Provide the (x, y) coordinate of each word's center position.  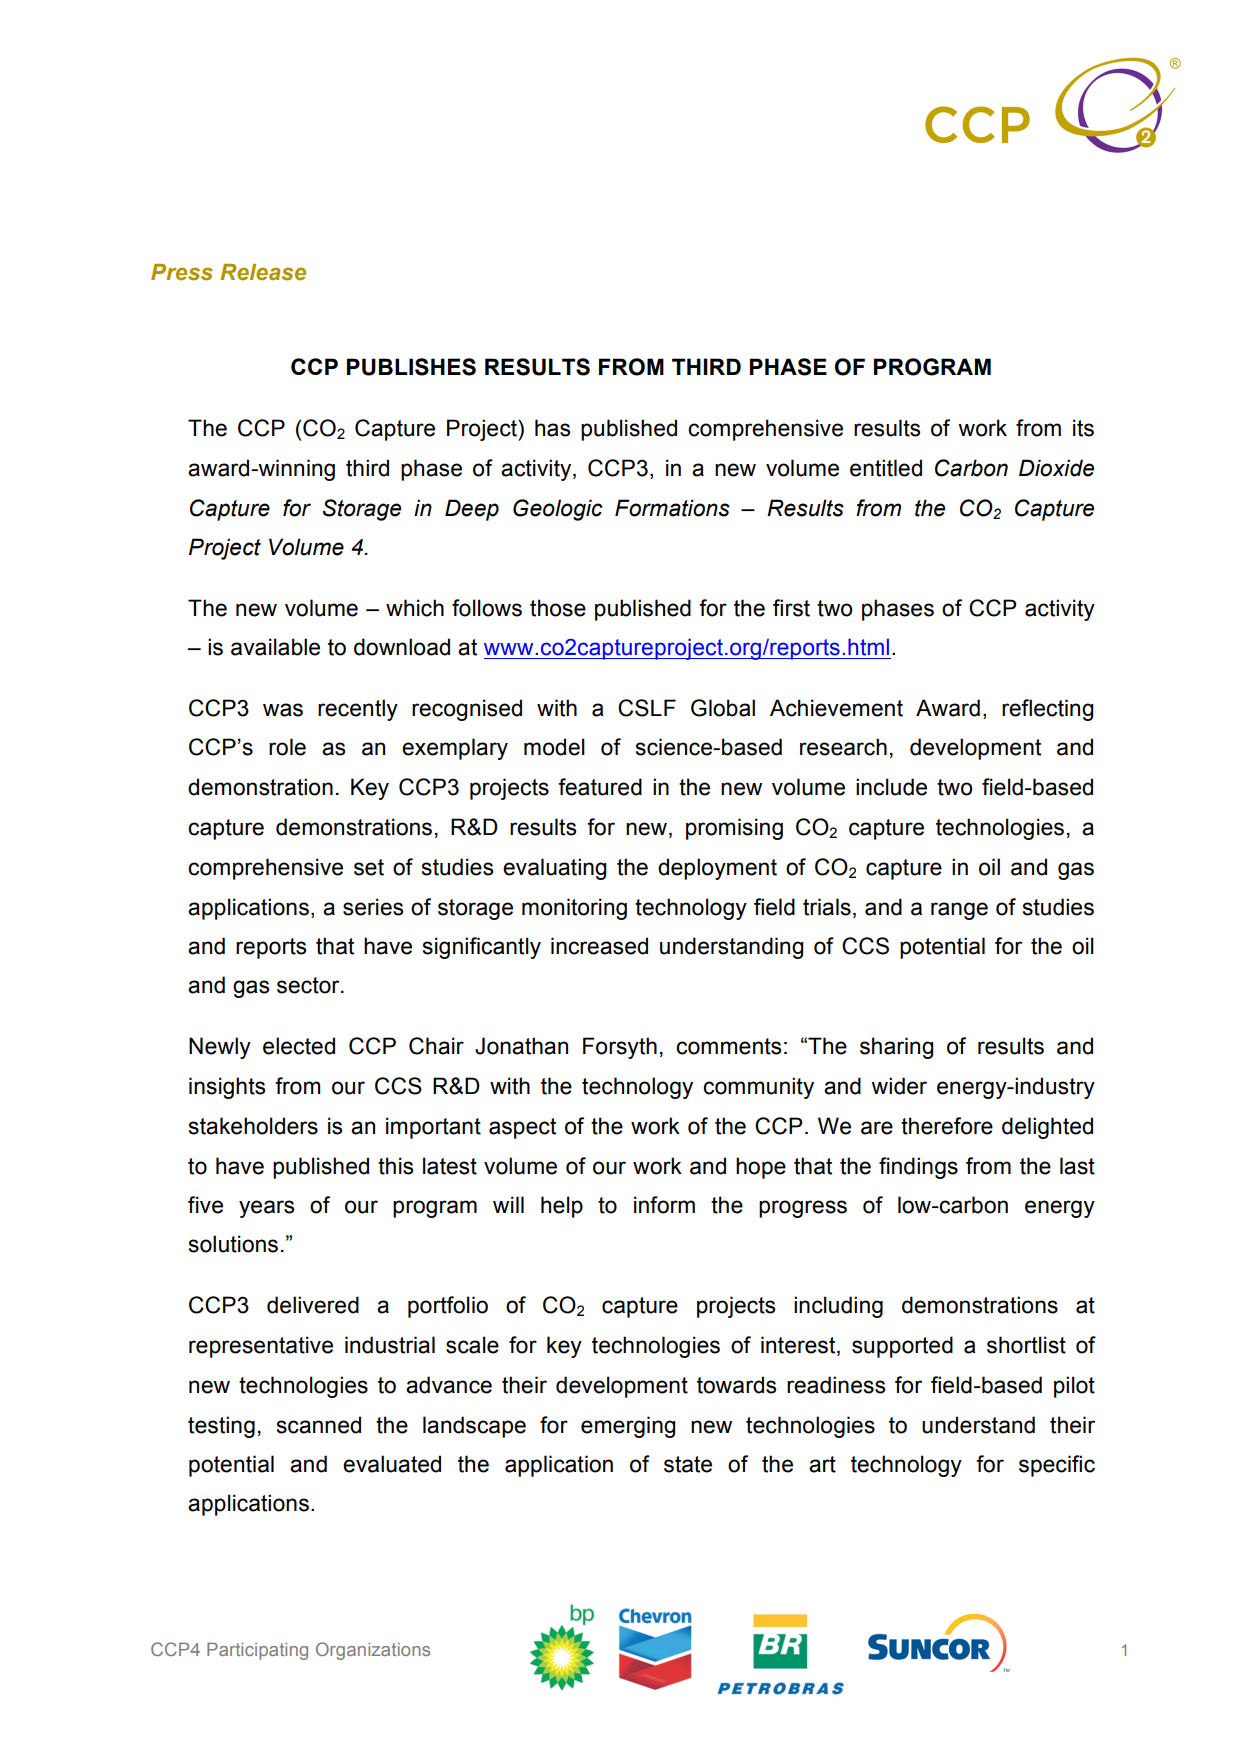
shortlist (1026, 1345)
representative (261, 1347)
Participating (257, 1651)
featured (600, 787)
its (1083, 428)
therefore (947, 1126)
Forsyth (620, 1048)
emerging (628, 1427)
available (275, 647)
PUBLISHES (411, 367)
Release (263, 272)
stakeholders (253, 1126)
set (369, 867)
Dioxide (1056, 468)
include (891, 787)
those (558, 608)
